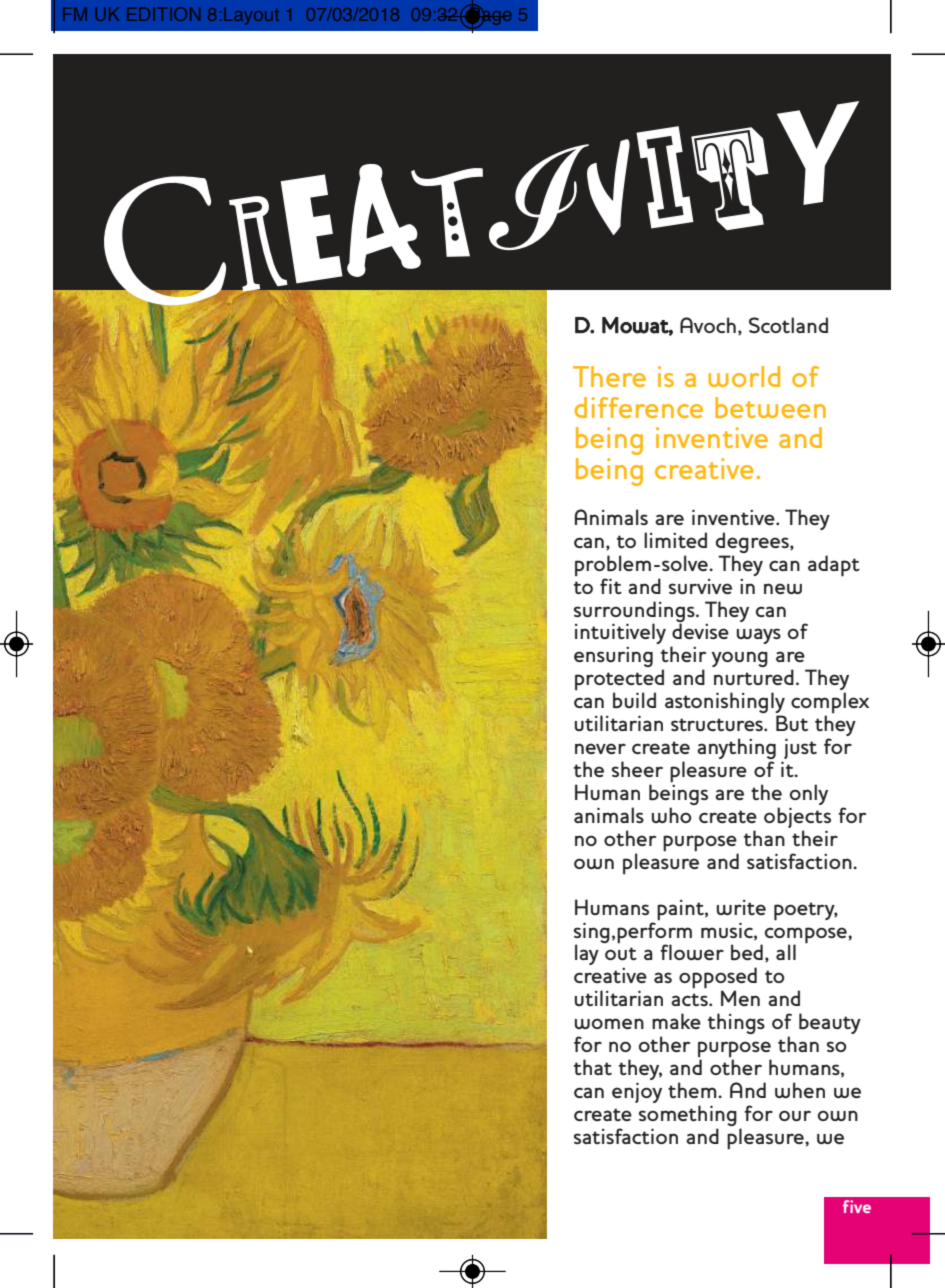  Describe the element at coordinates (609, 376) in the document. I see `There` at that location.
